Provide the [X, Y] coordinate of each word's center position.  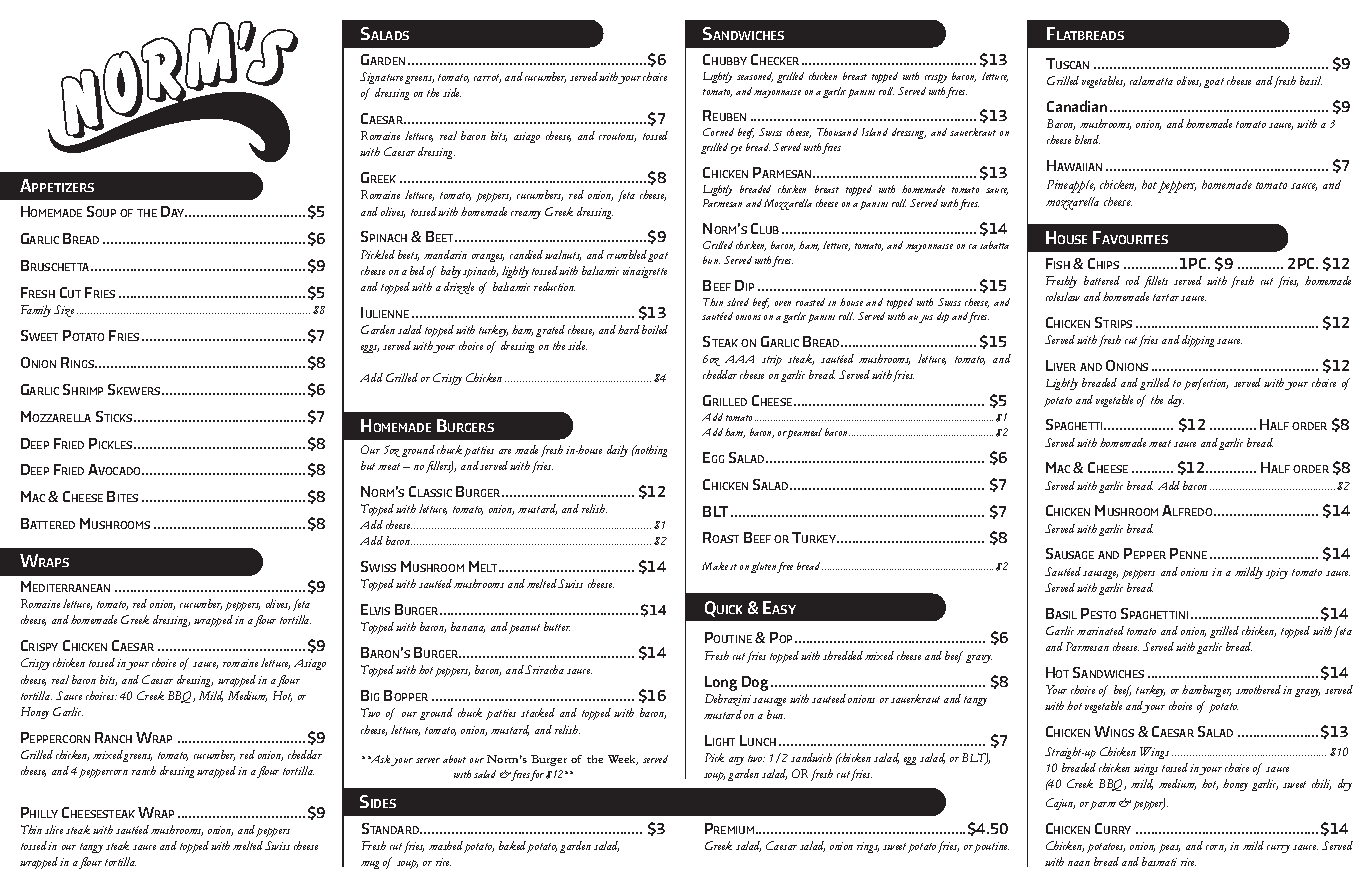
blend [1087, 139]
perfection [1206, 384]
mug [370, 865]
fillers [439, 467]
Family [36, 311]
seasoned [755, 77]
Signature [381, 78]
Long [721, 683]
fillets [1156, 282]
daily [617, 451]
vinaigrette [645, 272]
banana [468, 627]
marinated [1100, 630]
